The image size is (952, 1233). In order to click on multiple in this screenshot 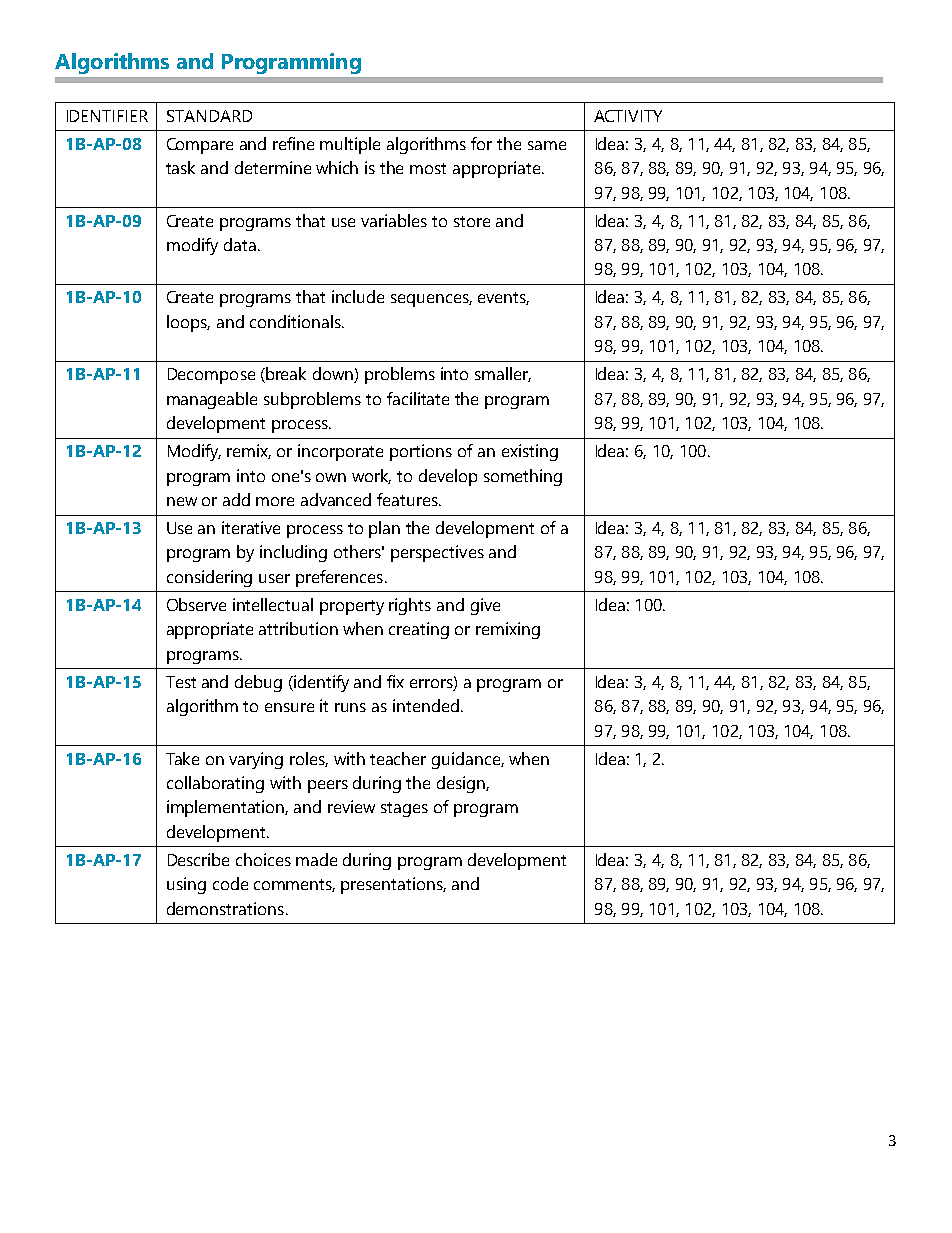, I will do `click(350, 145)`.
